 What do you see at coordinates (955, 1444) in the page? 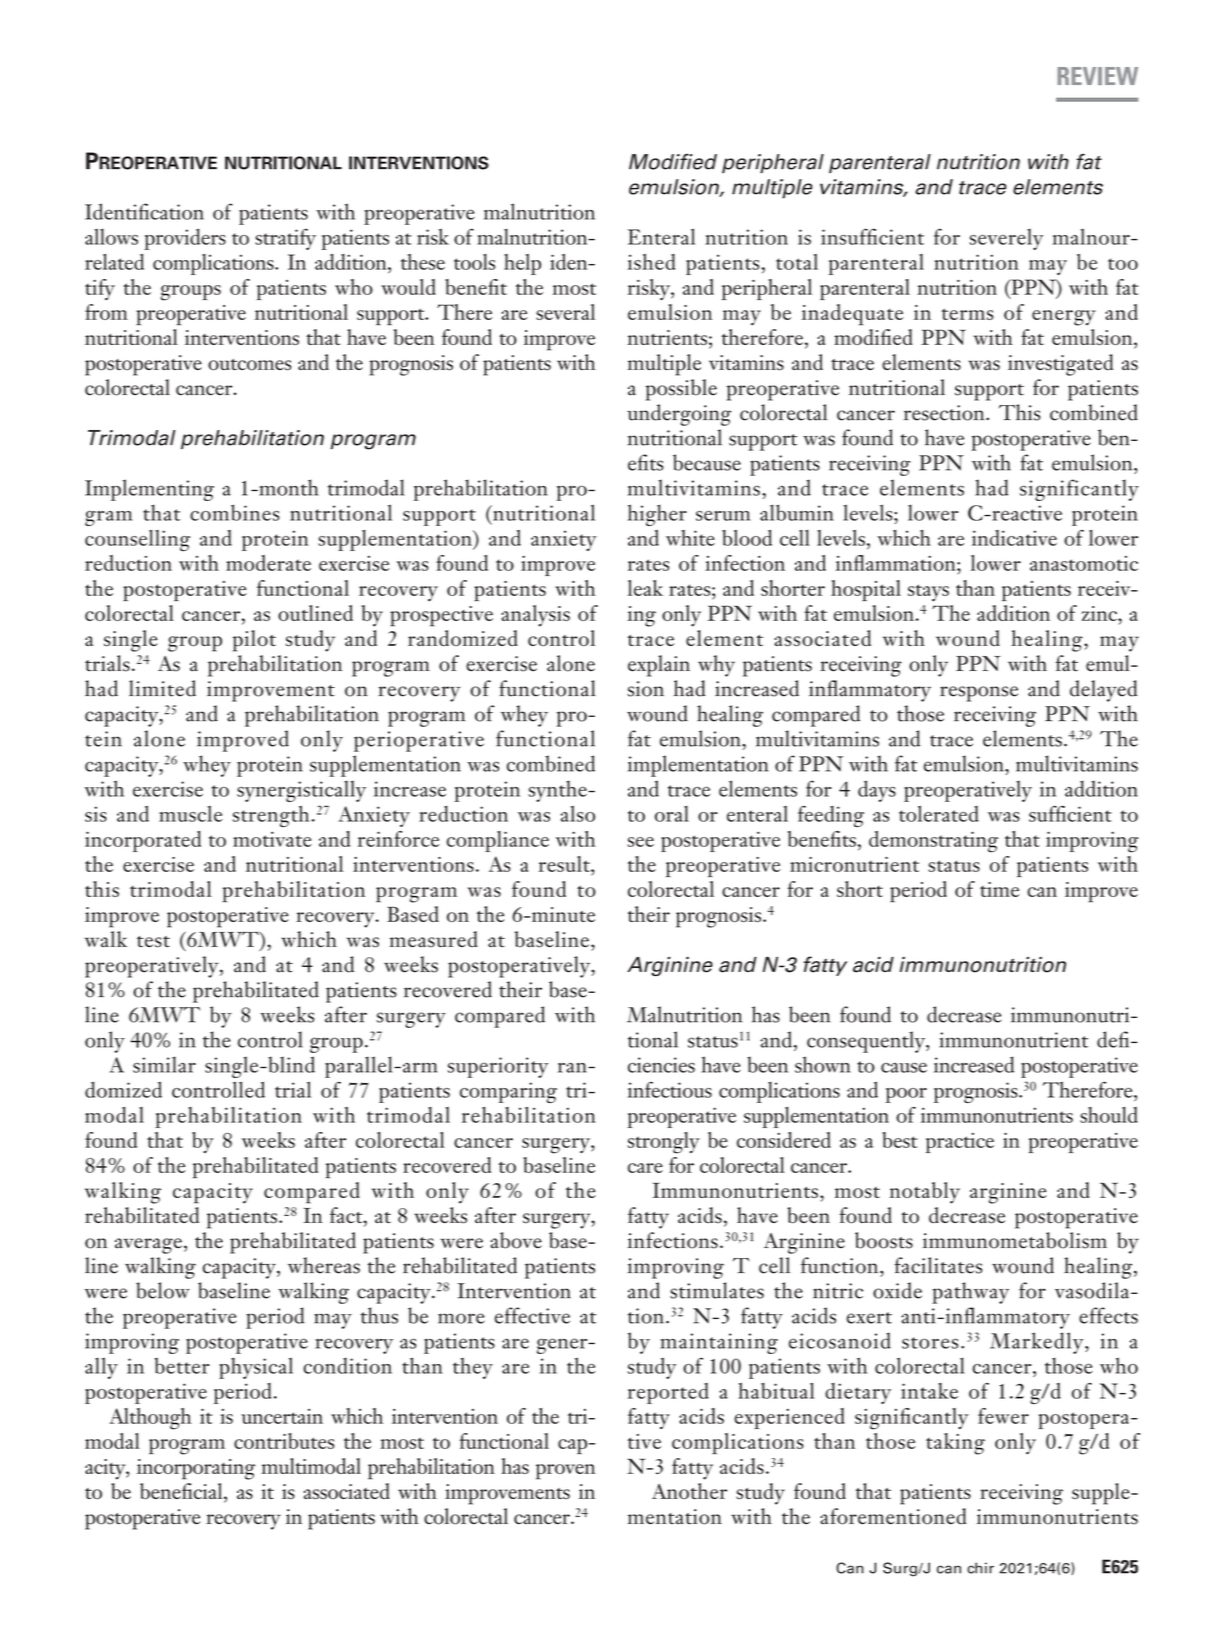
I see `taking` at bounding box center [955, 1444].
